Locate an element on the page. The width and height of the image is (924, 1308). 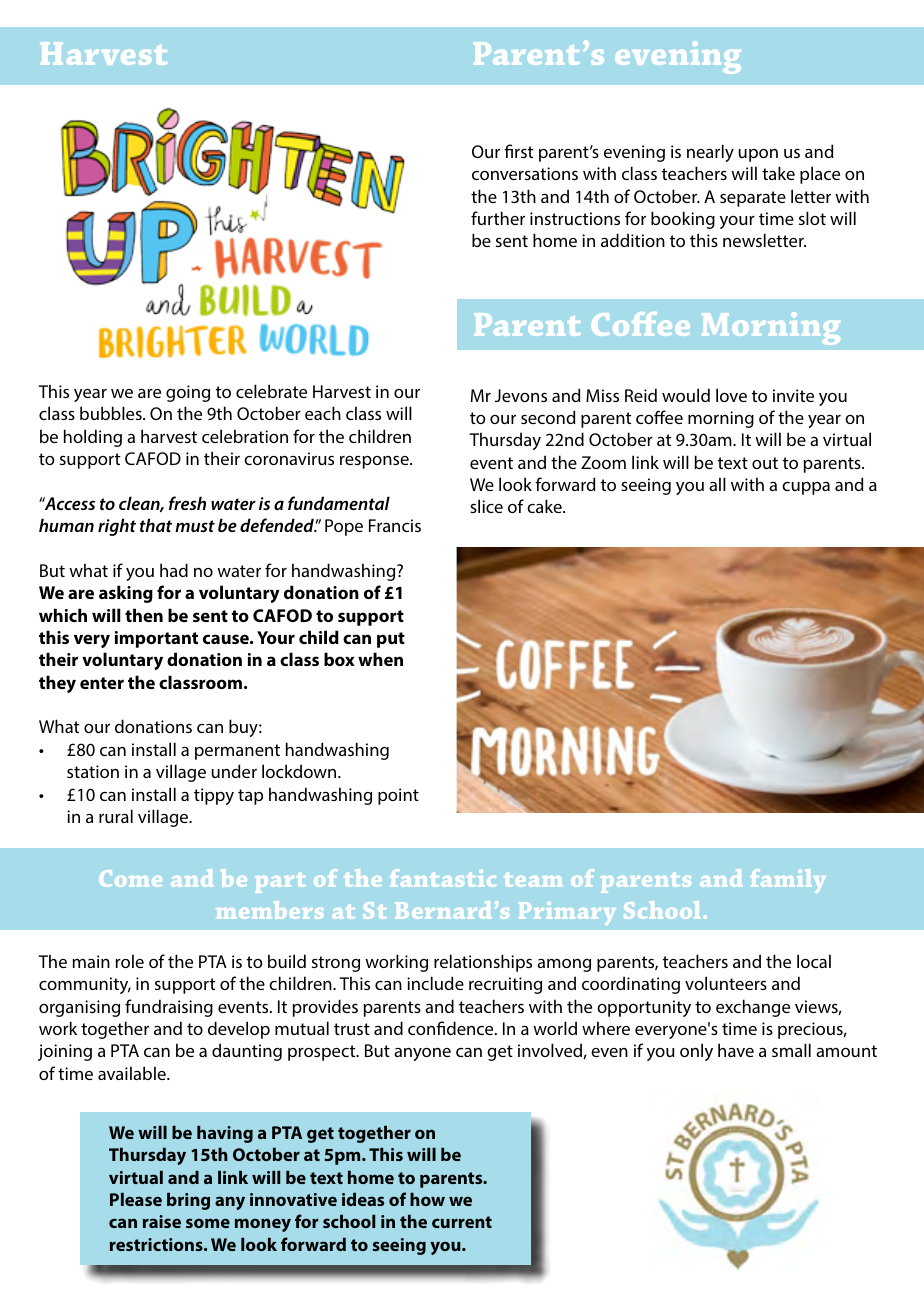
going is located at coordinates (188, 393).
